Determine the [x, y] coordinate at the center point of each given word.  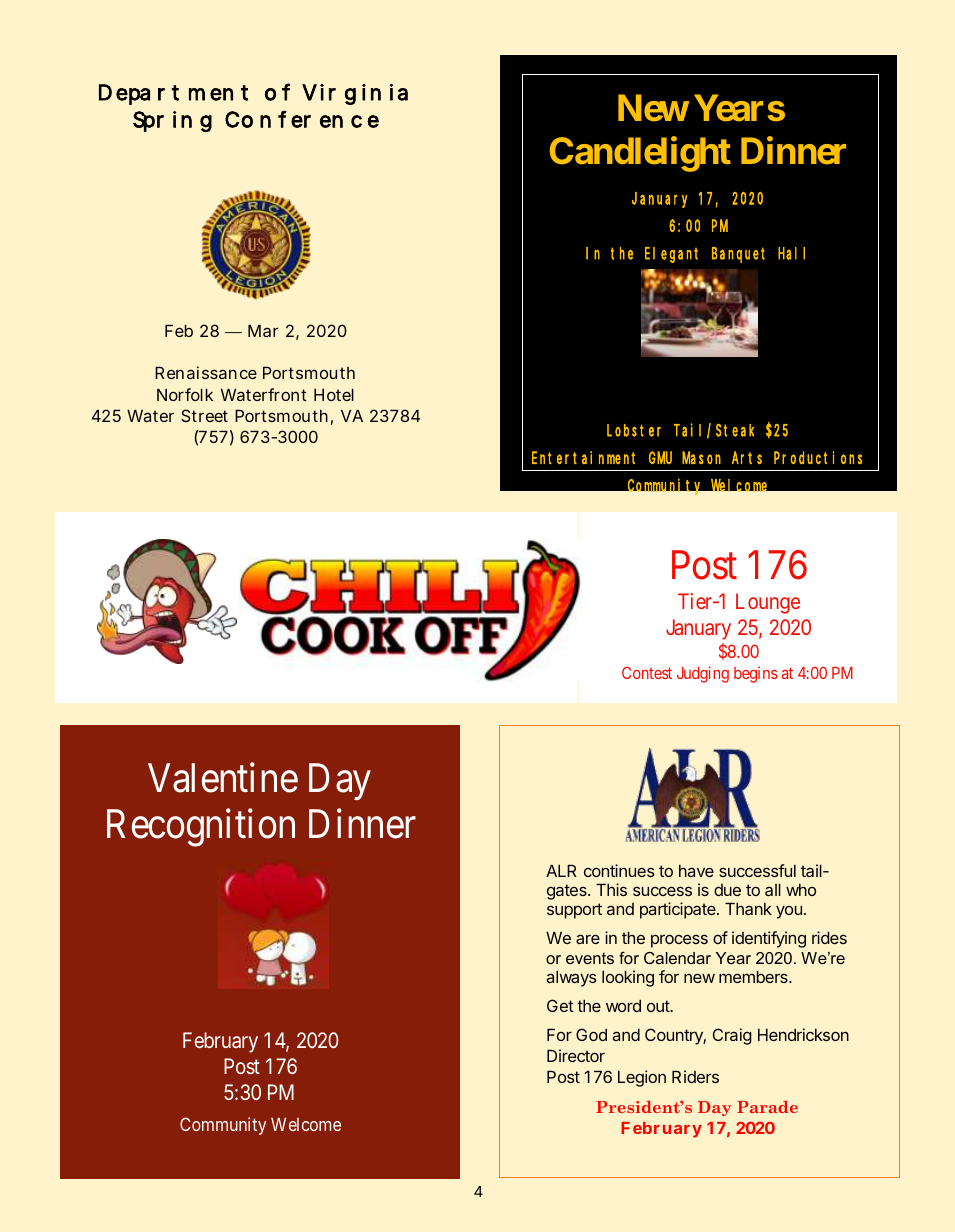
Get [560, 1005]
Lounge [768, 603]
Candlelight [640, 154]
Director [576, 1055]
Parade [767, 1107]
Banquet [738, 255]
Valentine [223, 778]
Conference [302, 119]
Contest [647, 673]
